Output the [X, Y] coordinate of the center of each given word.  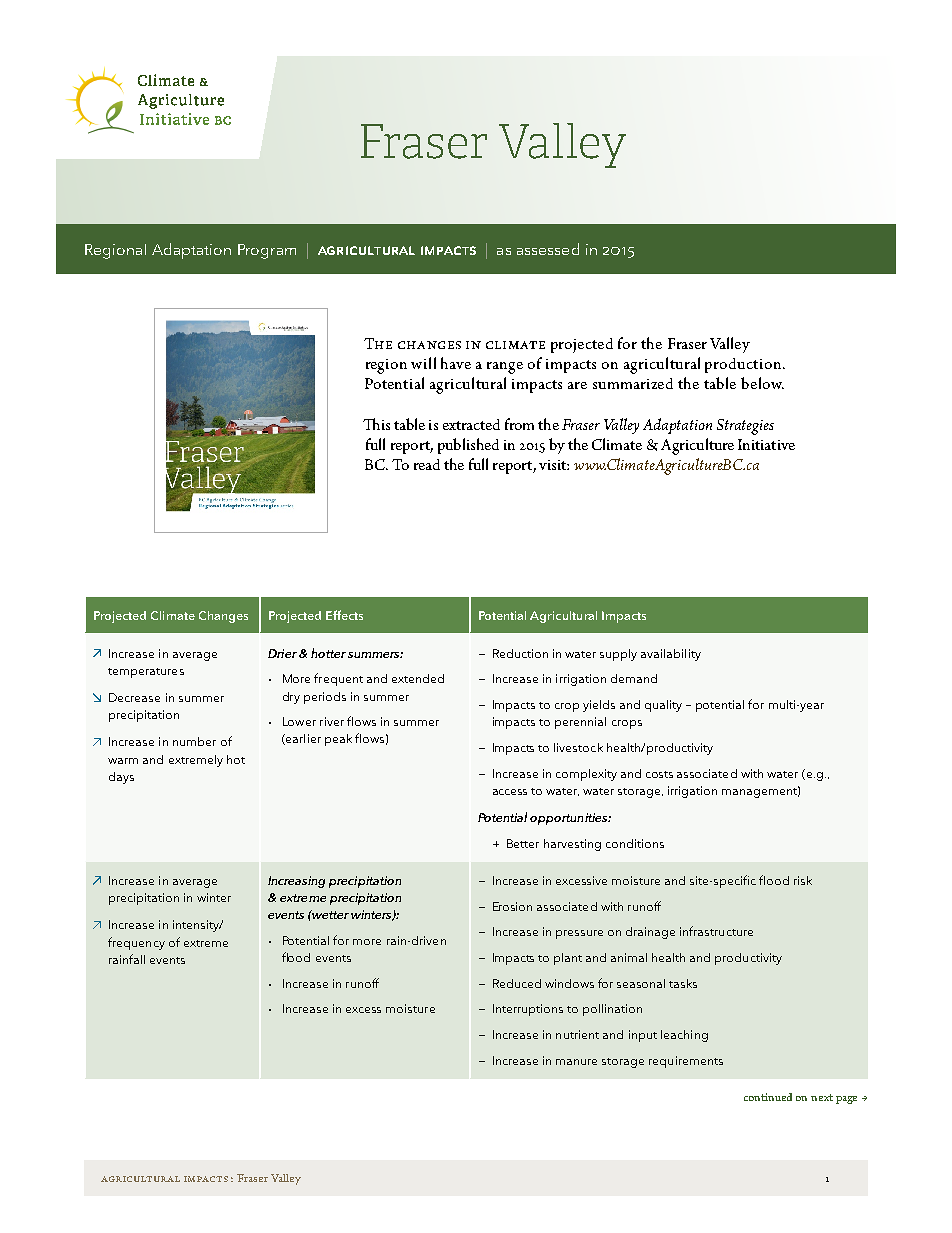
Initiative [766, 444]
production [743, 365]
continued [768, 1097]
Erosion [512, 906]
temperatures [146, 673]
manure [576, 1062]
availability [671, 655]
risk [803, 880]
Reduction [520, 653]
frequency [136, 943]
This [376, 424]
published [468, 446]
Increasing [296, 882]
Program [267, 251]
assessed [548, 249]
